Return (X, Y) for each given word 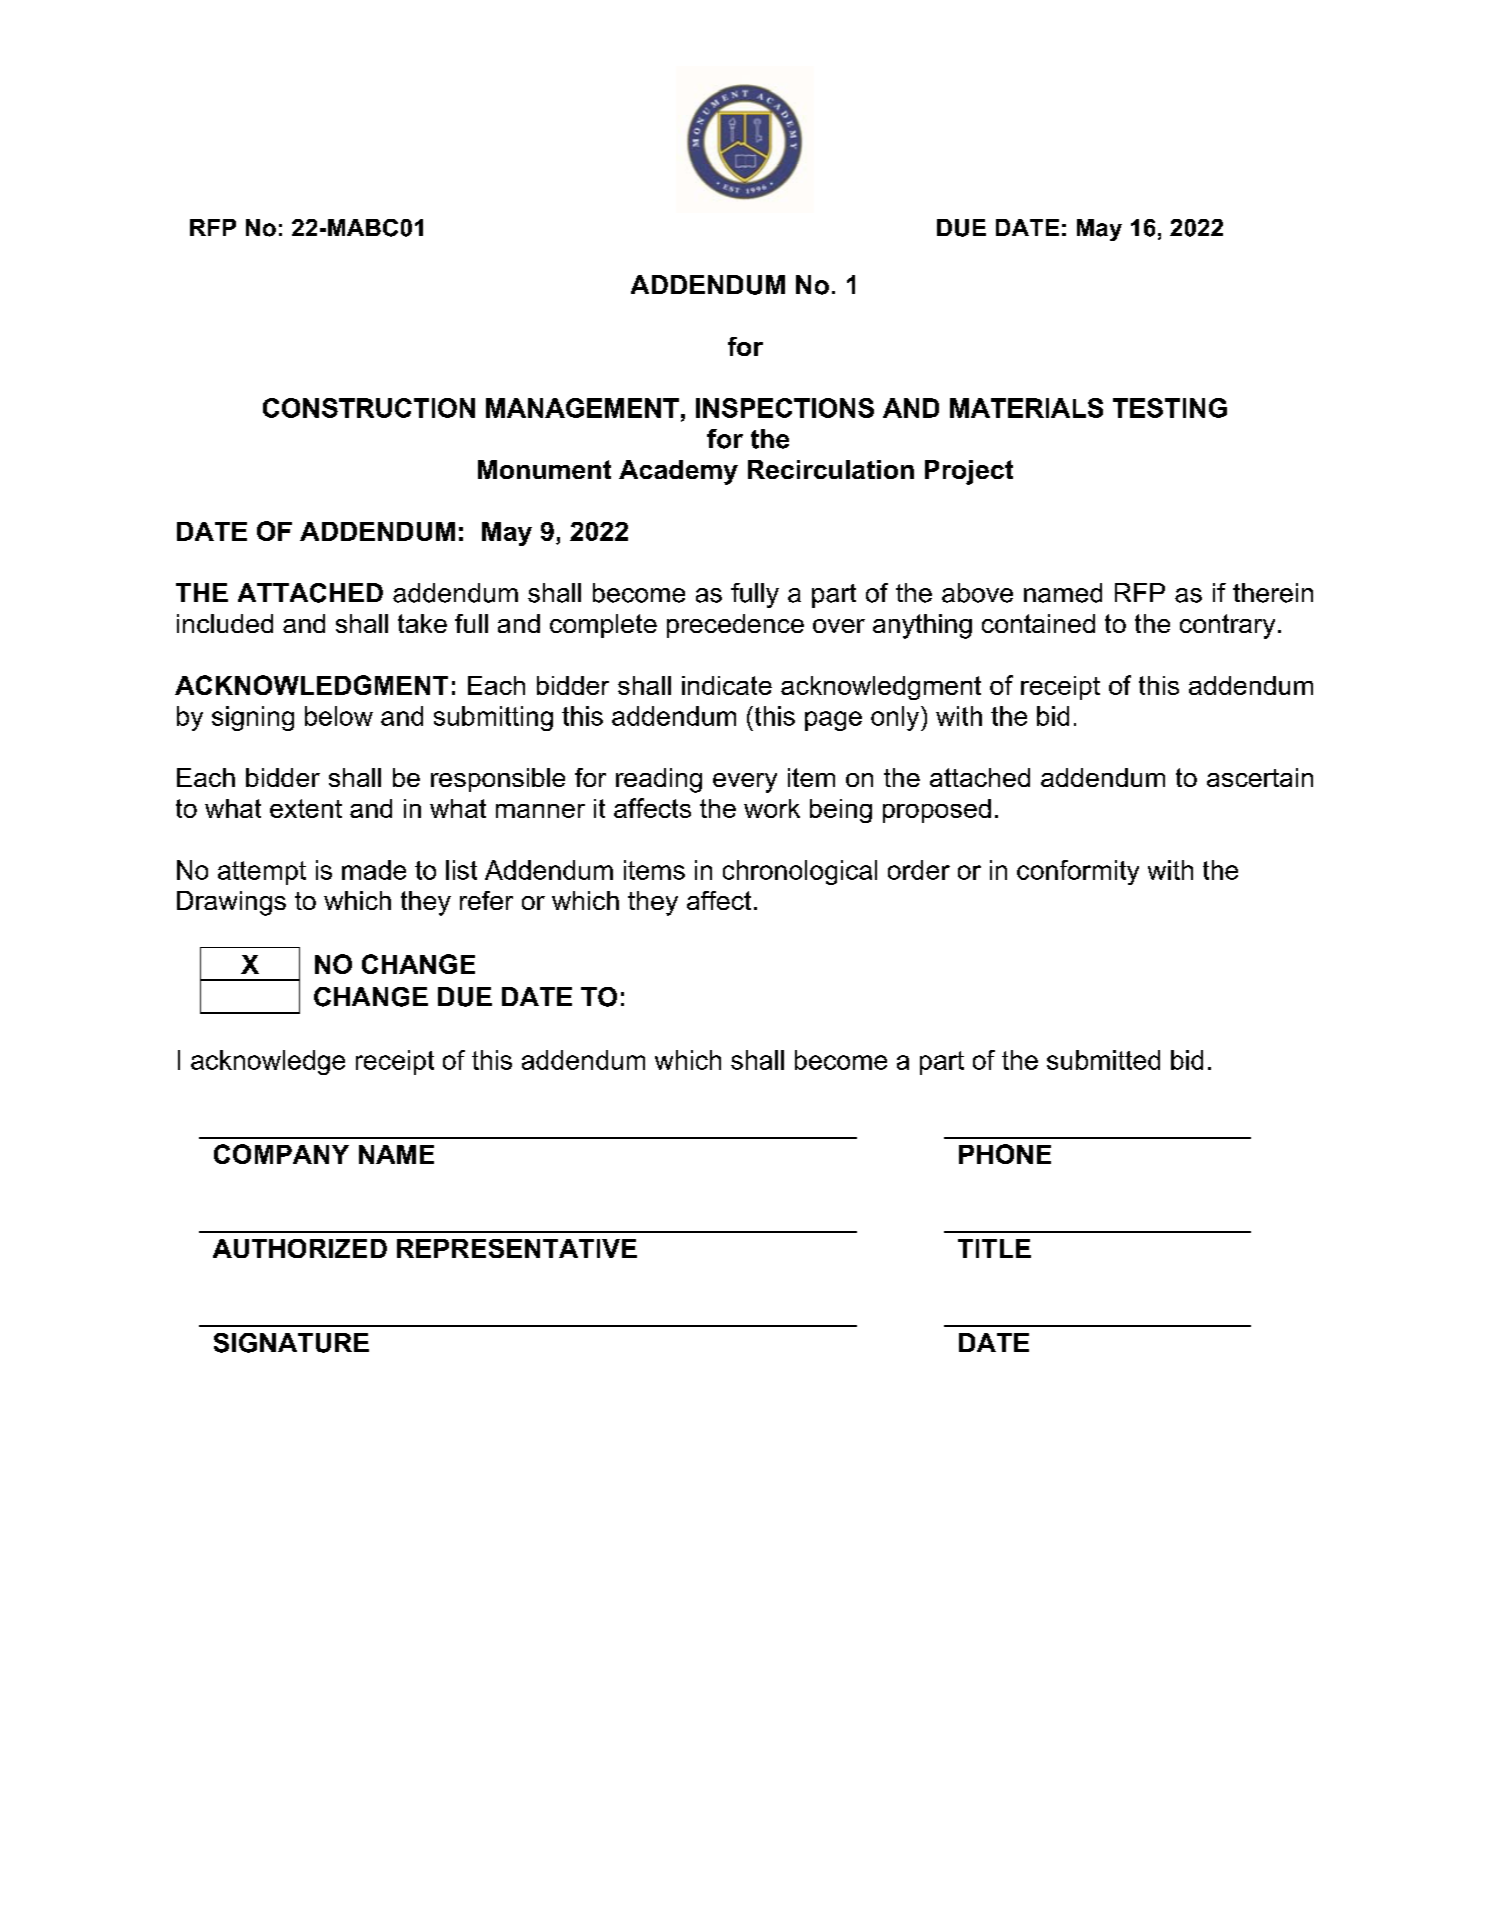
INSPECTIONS (785, 408)
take (422, 623)
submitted (1103, 1060)
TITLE (994, 1248)
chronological (800, 872)
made (374, 870)
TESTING (1170, 408)
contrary (1227, 626)
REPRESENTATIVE (517, 1248)
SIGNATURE (291, 1343)
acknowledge (268, 1062)
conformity (1078, 872)
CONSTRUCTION (369, 408)
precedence (735, 626)
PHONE (1005, 1154)
